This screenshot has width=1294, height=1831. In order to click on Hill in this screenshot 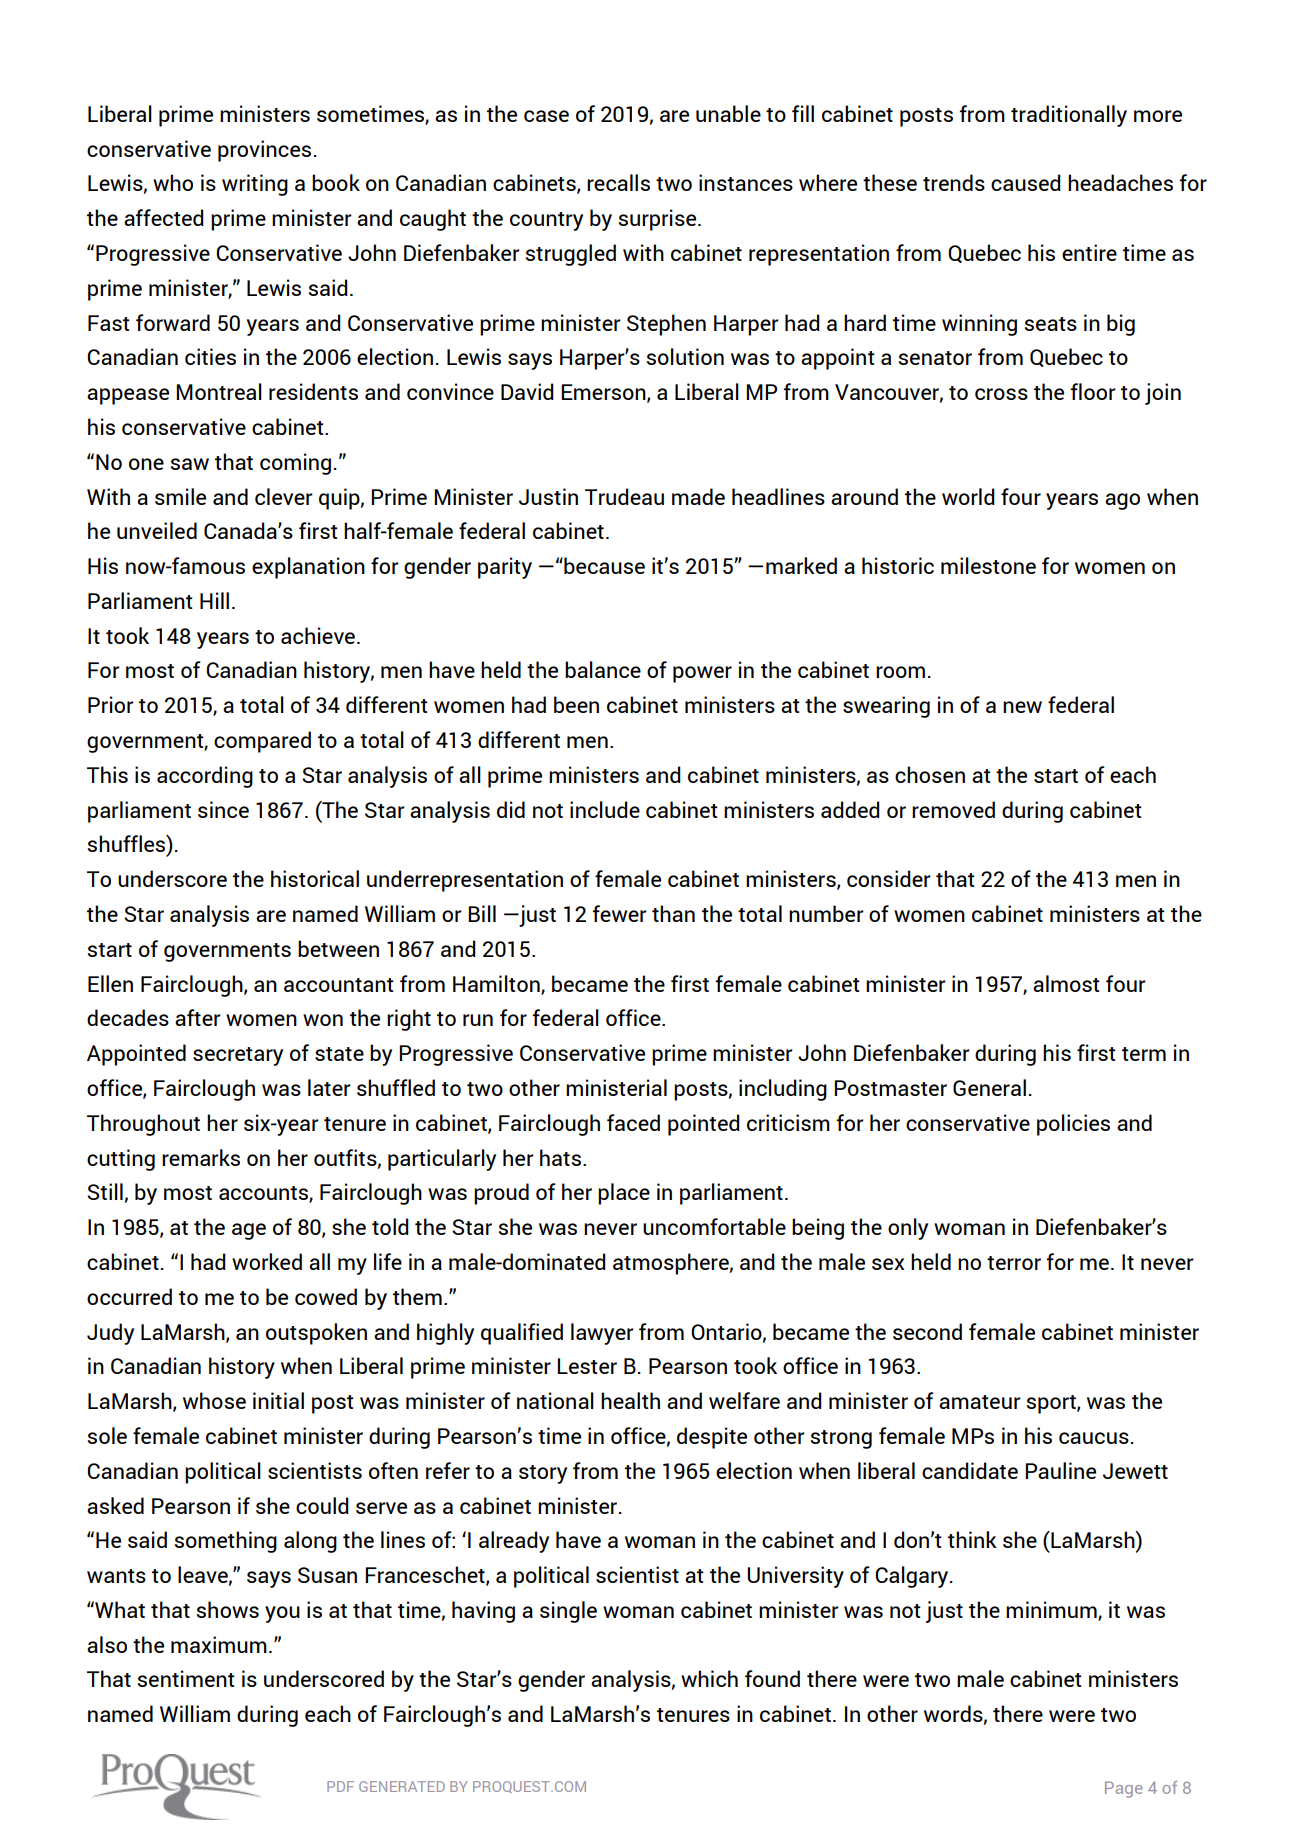, I will do `click(214, 600)`.
